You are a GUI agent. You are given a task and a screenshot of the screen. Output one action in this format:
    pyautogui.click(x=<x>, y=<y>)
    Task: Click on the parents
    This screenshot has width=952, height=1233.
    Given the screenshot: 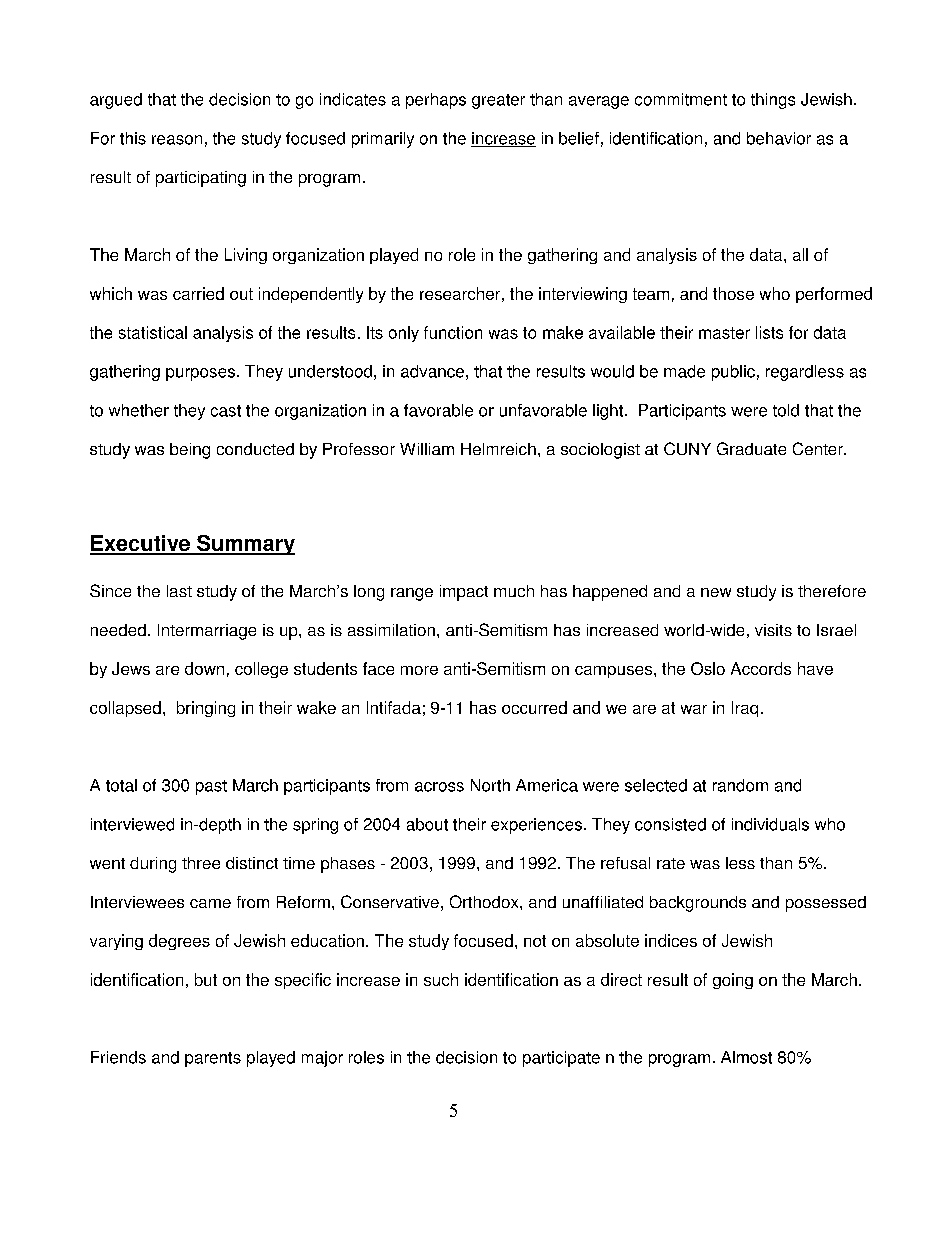 What is the action you would take?
    pyautogui.click(x=213, y=1059)
